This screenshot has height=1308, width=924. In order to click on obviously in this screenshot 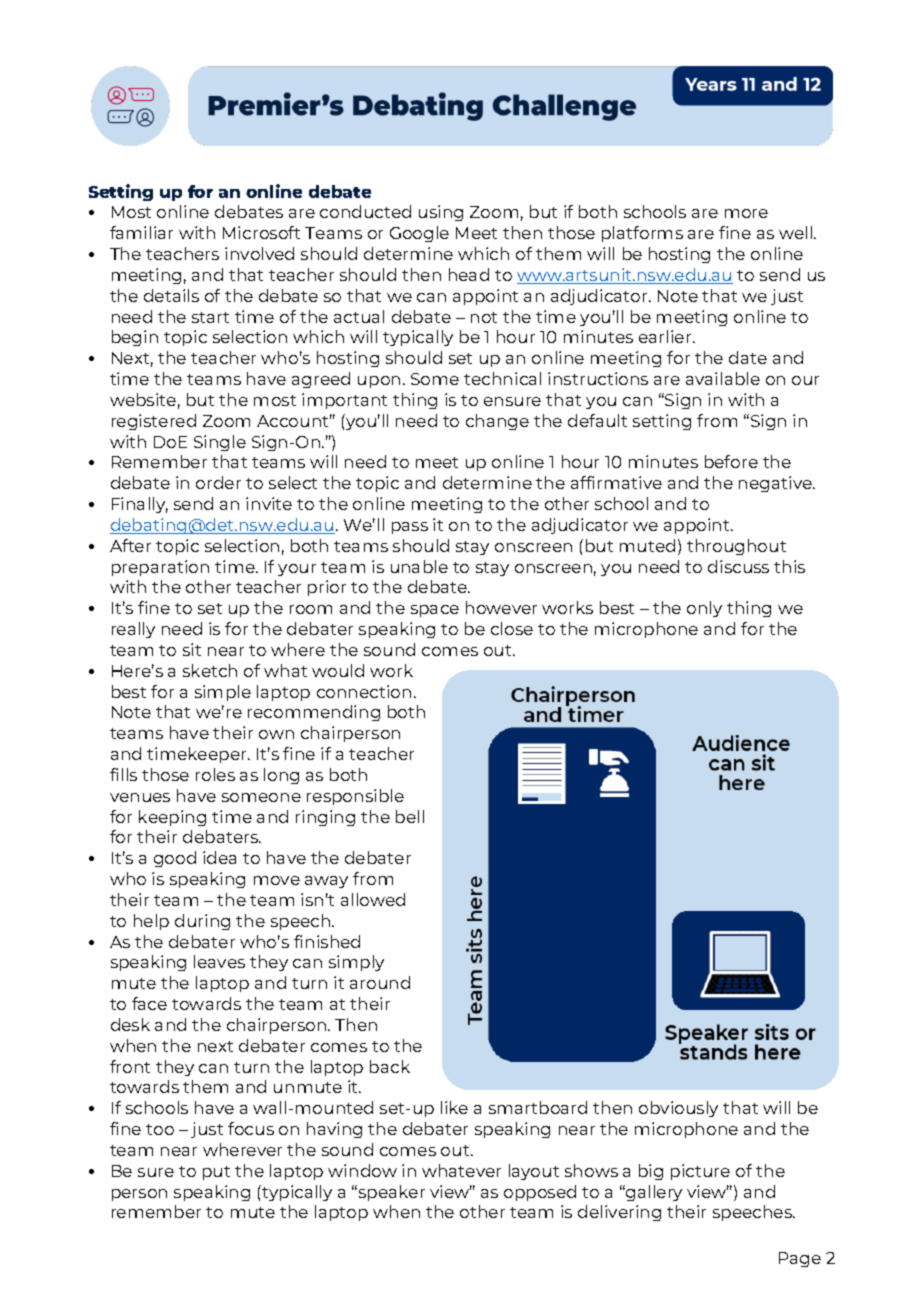, I will do `click(678, 1109)`.
